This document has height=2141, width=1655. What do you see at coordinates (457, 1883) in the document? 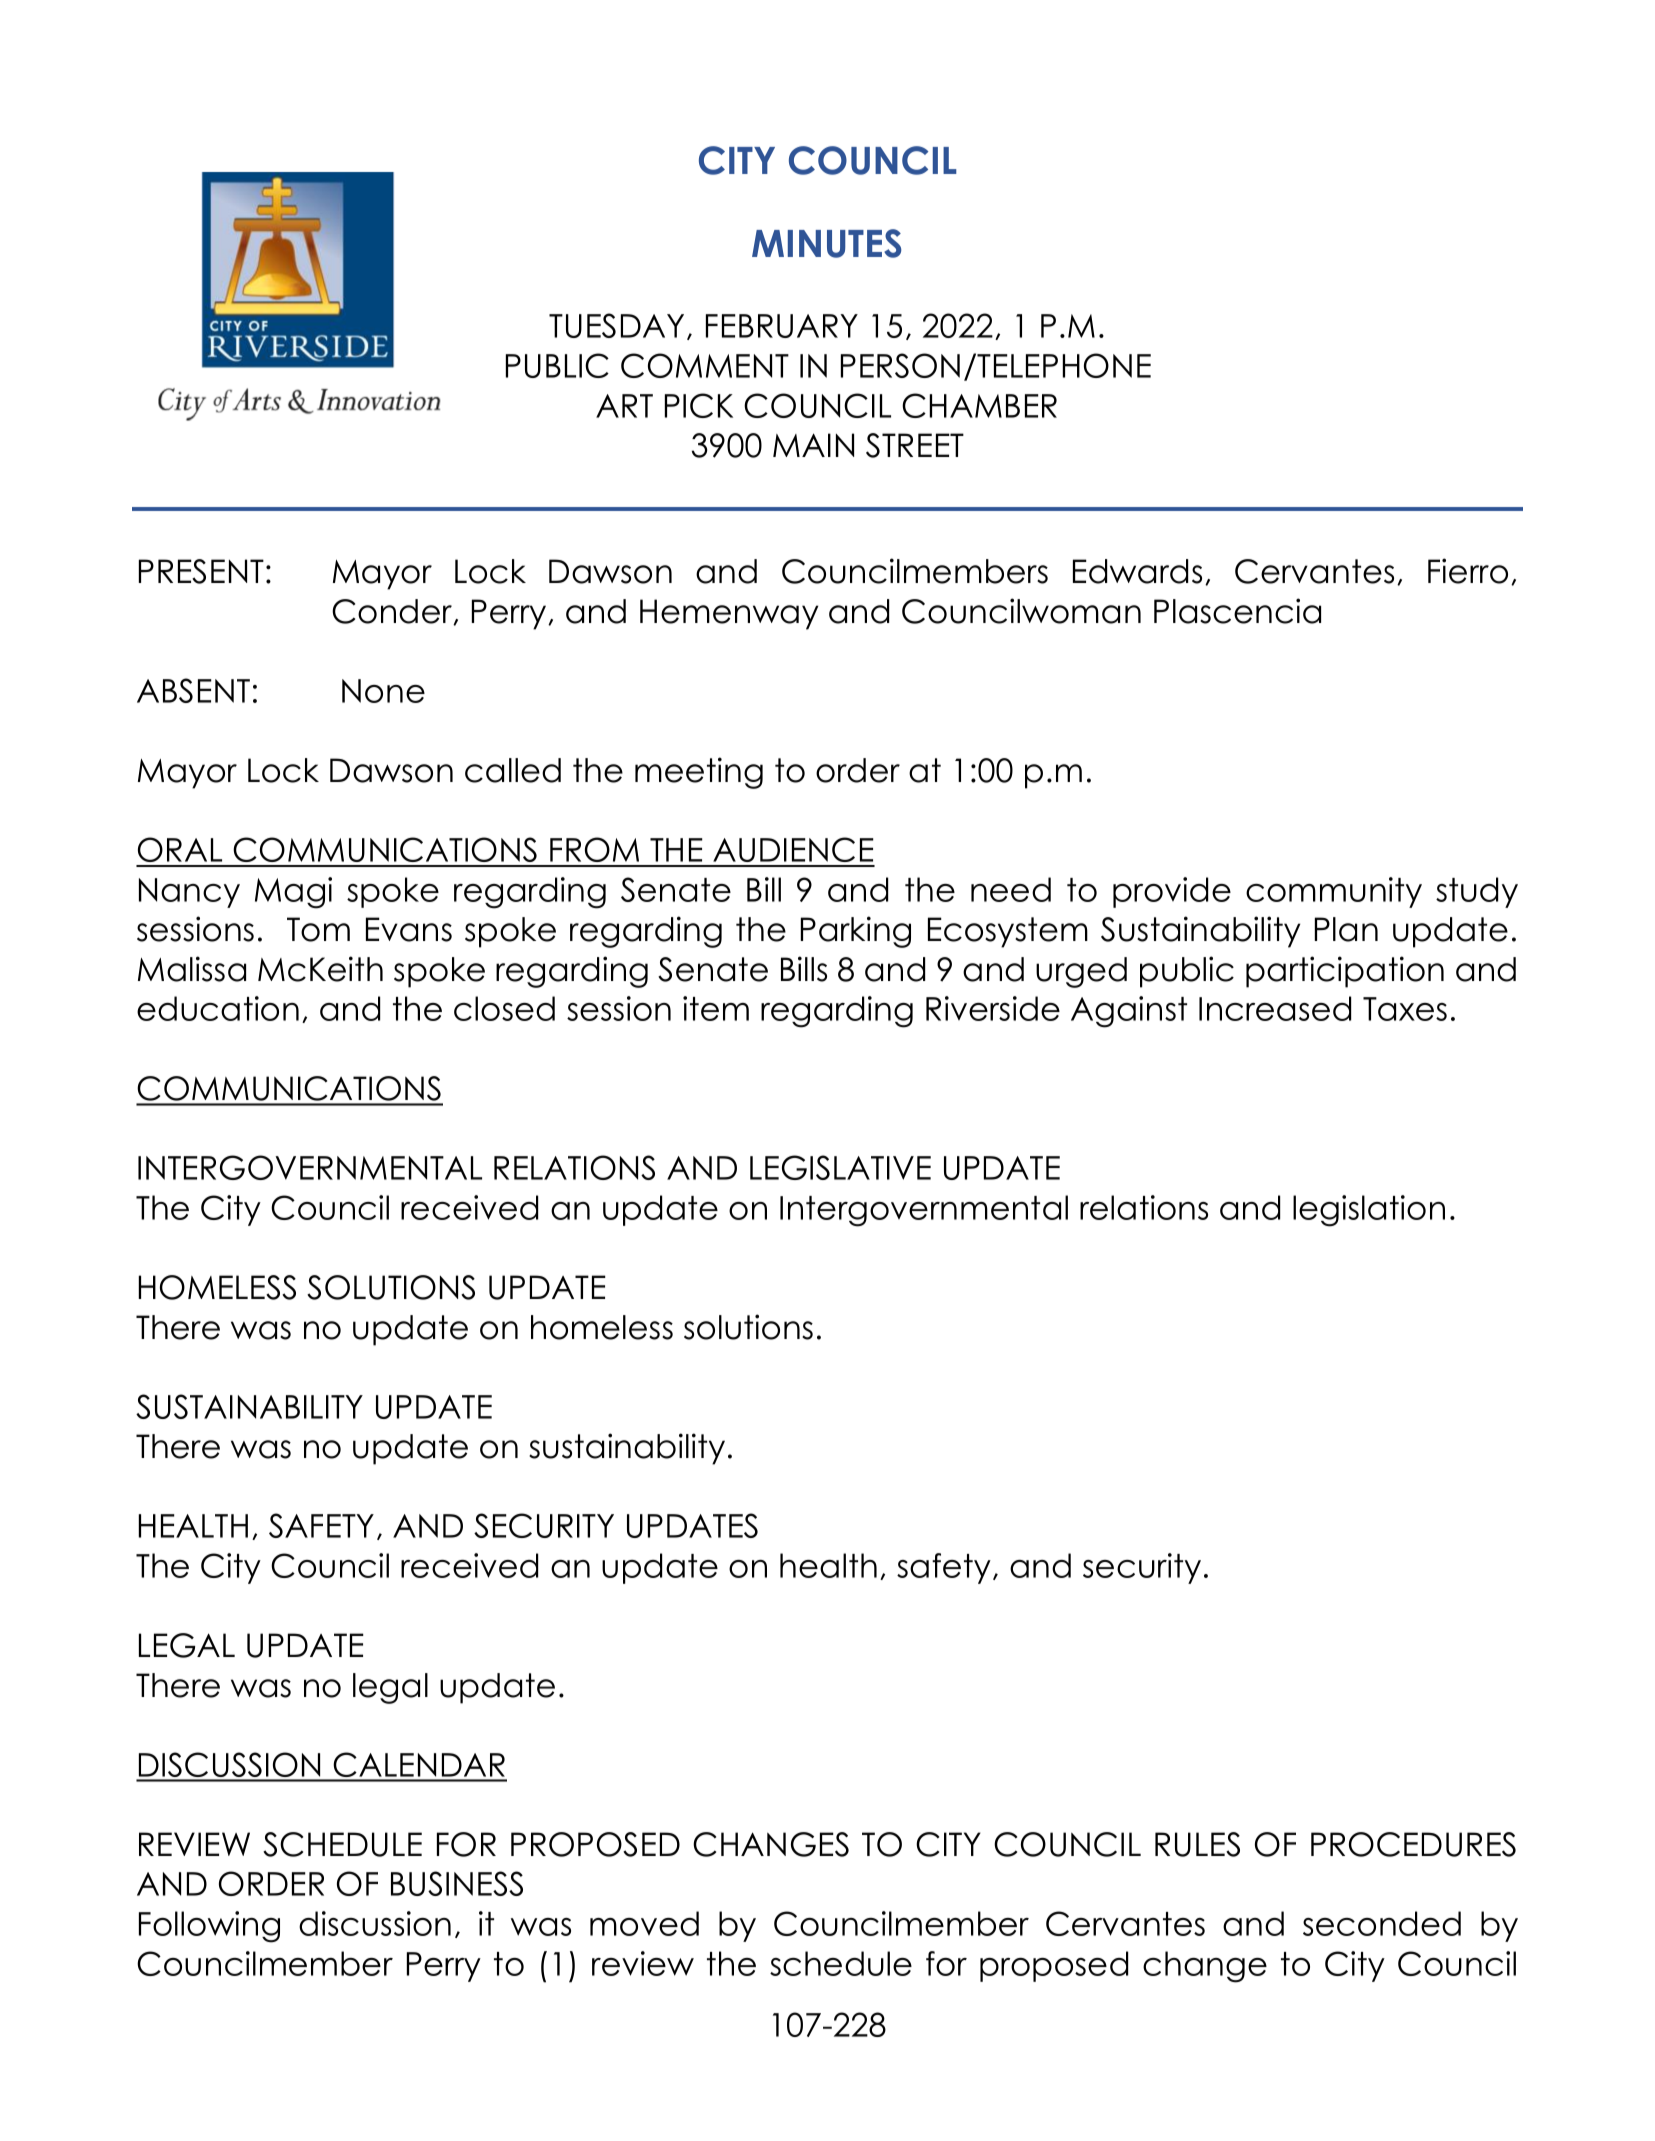
I see `BUSINESS` at bounding box center [457, 1883].
